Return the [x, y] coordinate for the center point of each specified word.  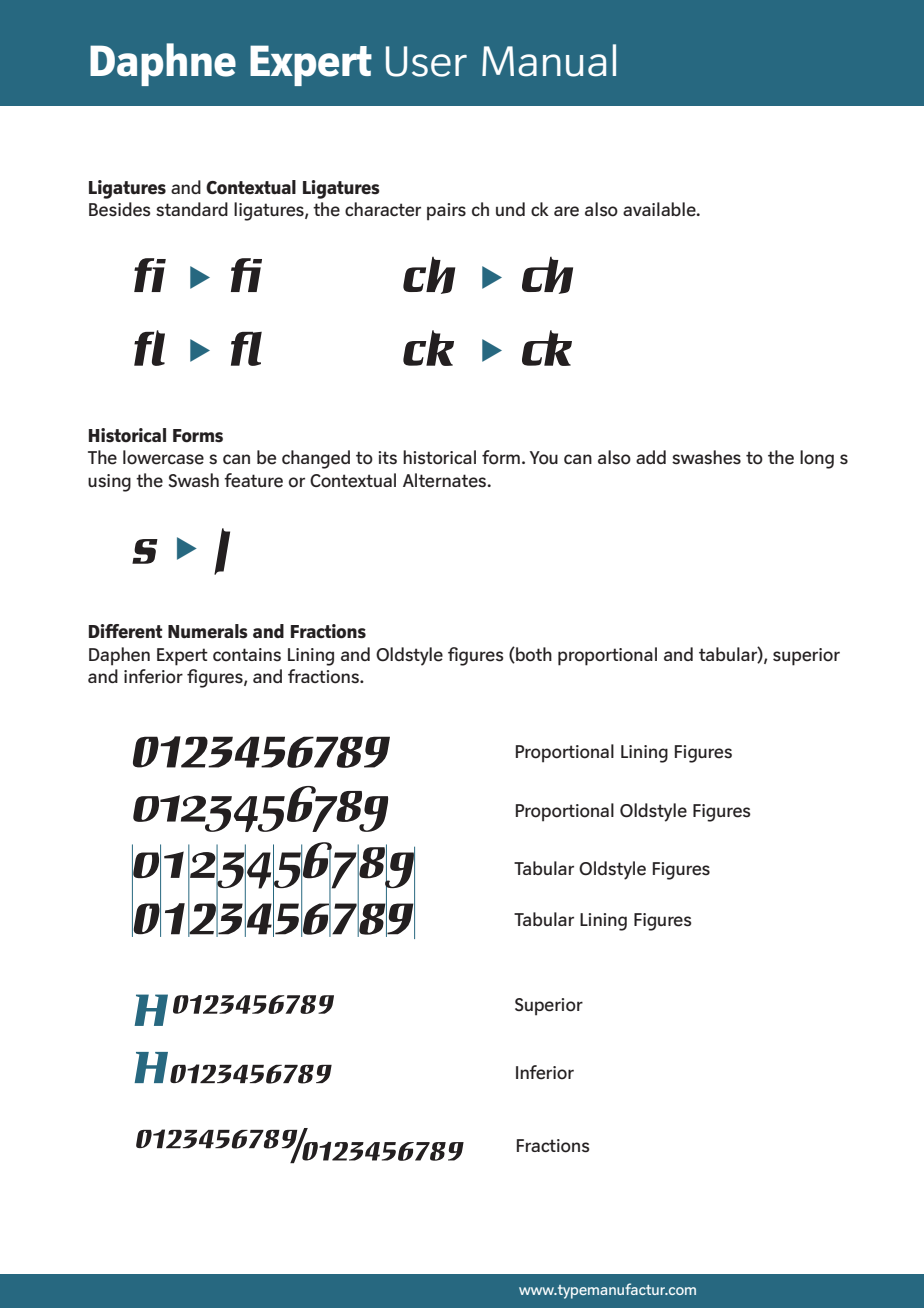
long [817, 459]
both [533, 655]
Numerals [208, 631]
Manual [549, 60]
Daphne [163, 64]
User [426, 61]
